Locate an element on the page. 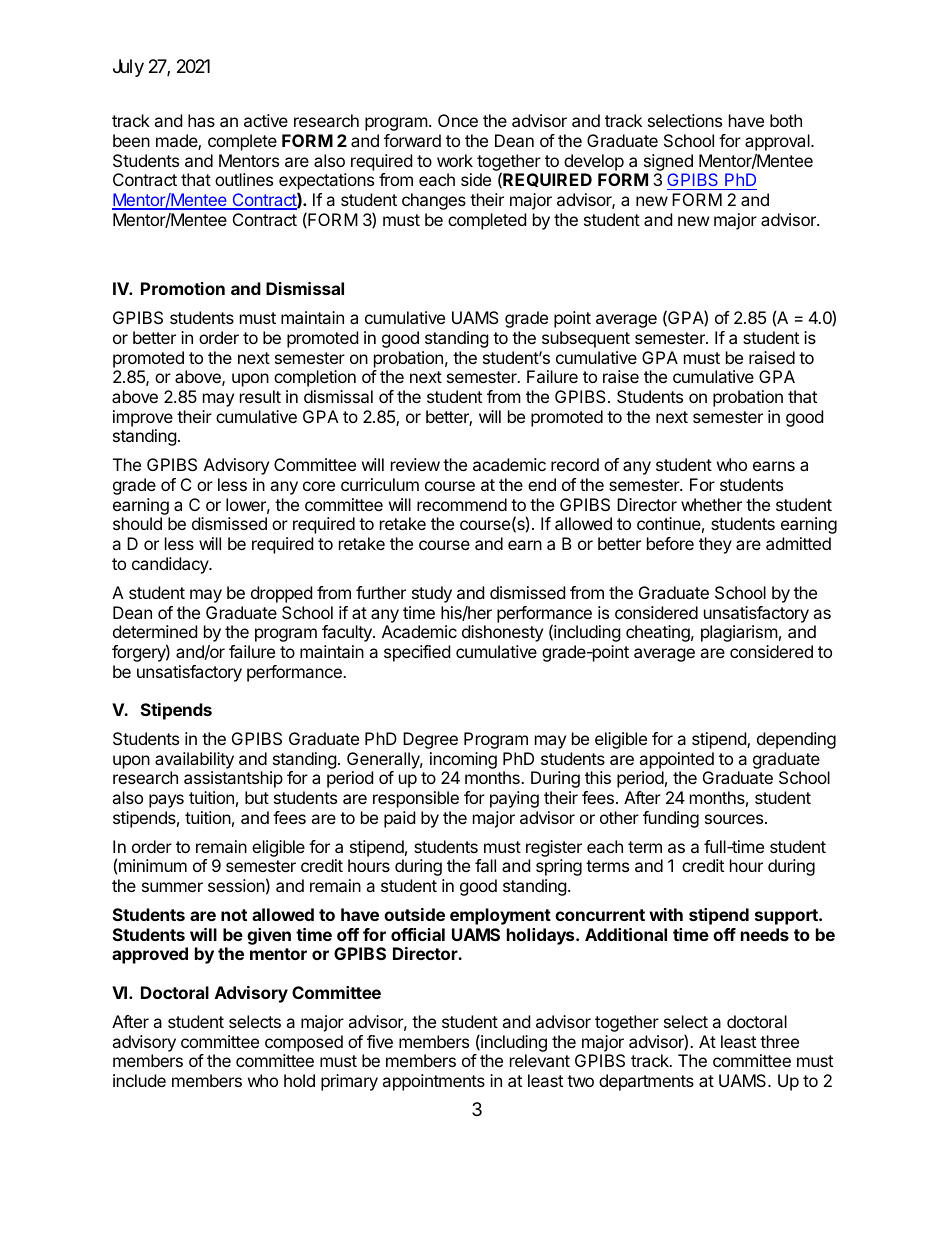  Promotion is located at coordinates (183, 288).
